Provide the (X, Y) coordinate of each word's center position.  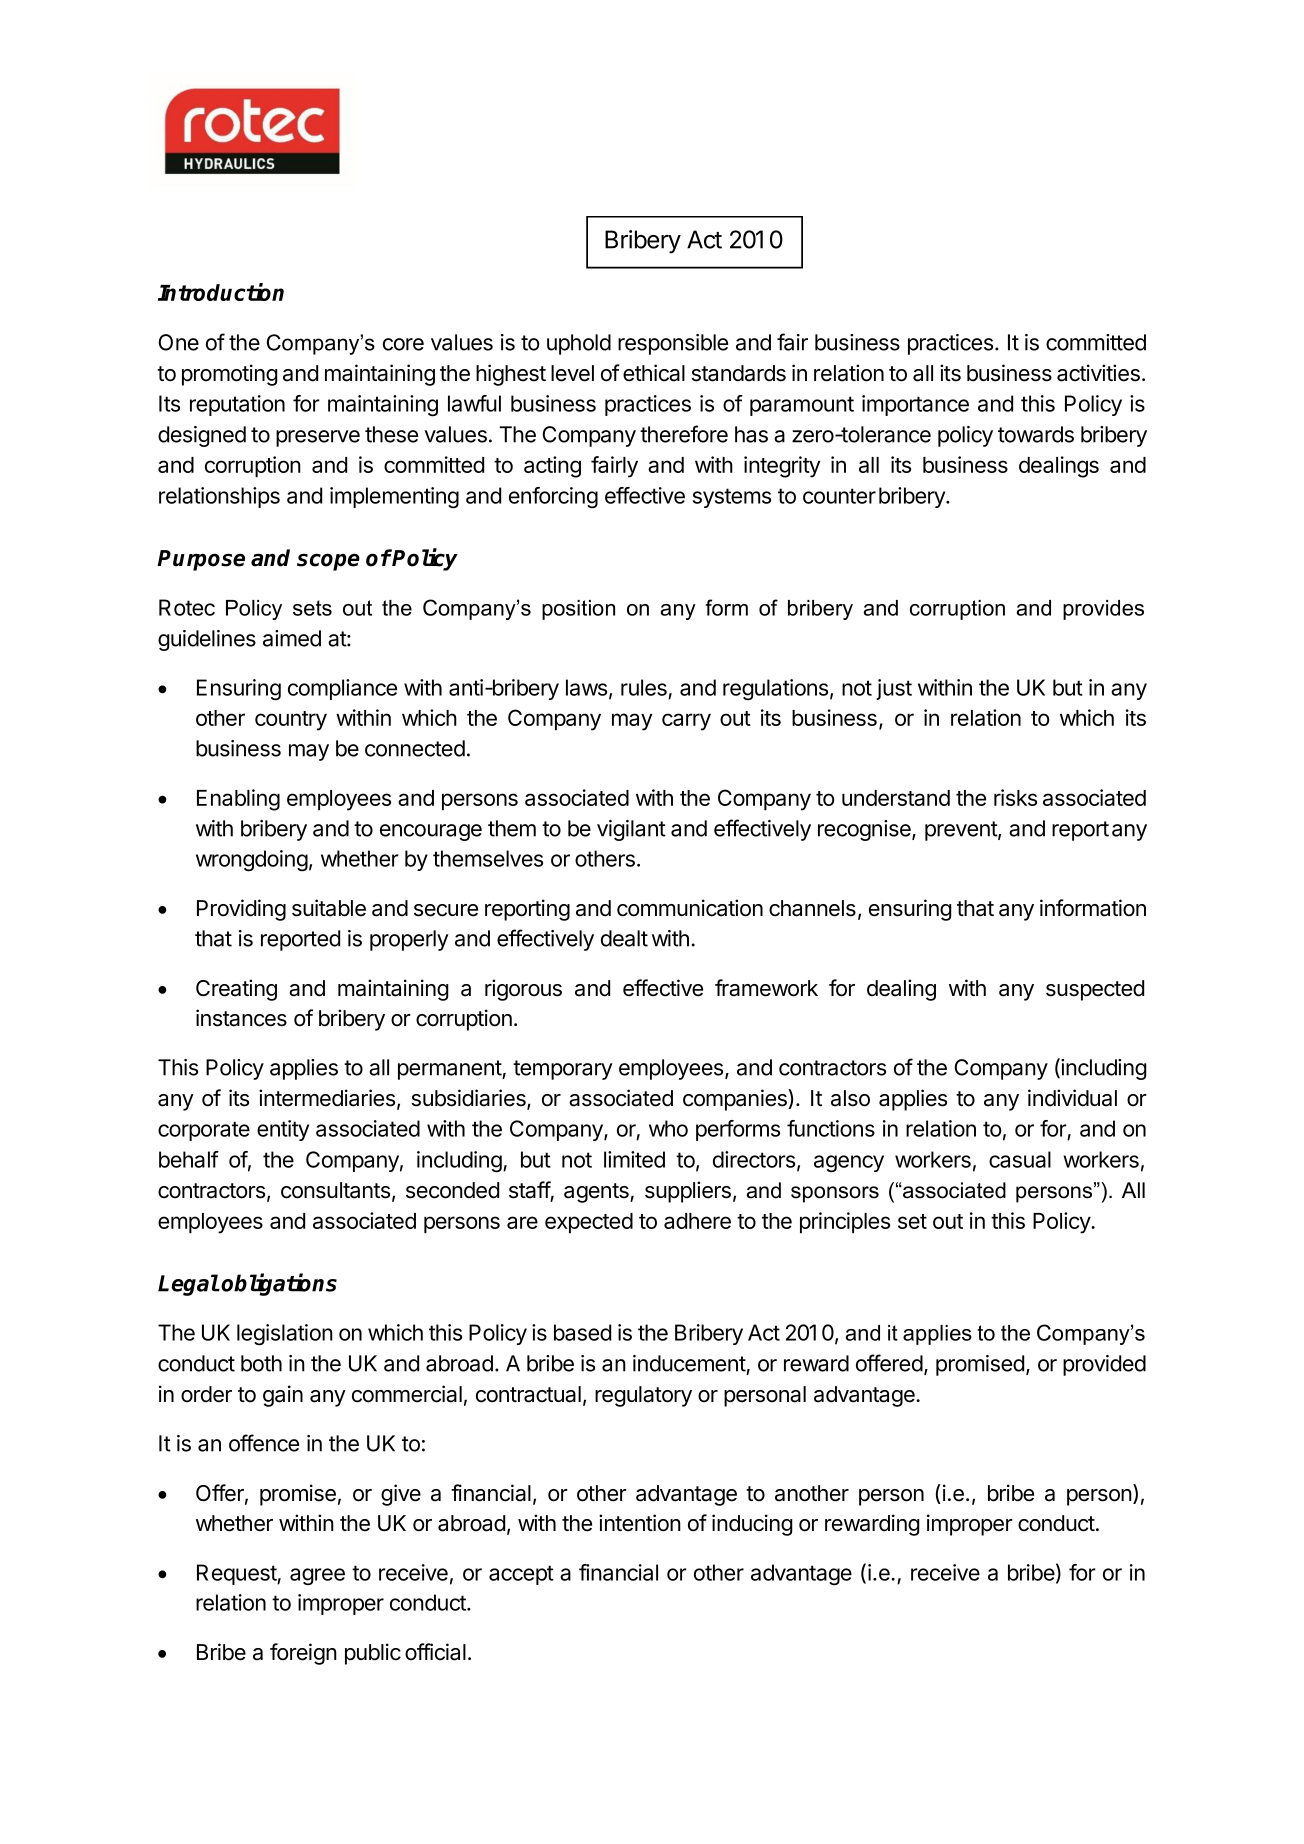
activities (1098, 373)
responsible (673, 344)
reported (300, 940)
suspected (1095, 990)
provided (1104, 1365)
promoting (230, 375)
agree (317, 1576)
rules (644, 687)
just (894, 689)
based (582, 1332)
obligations (279, 1284)
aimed (292, 638)
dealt (624, 938)
